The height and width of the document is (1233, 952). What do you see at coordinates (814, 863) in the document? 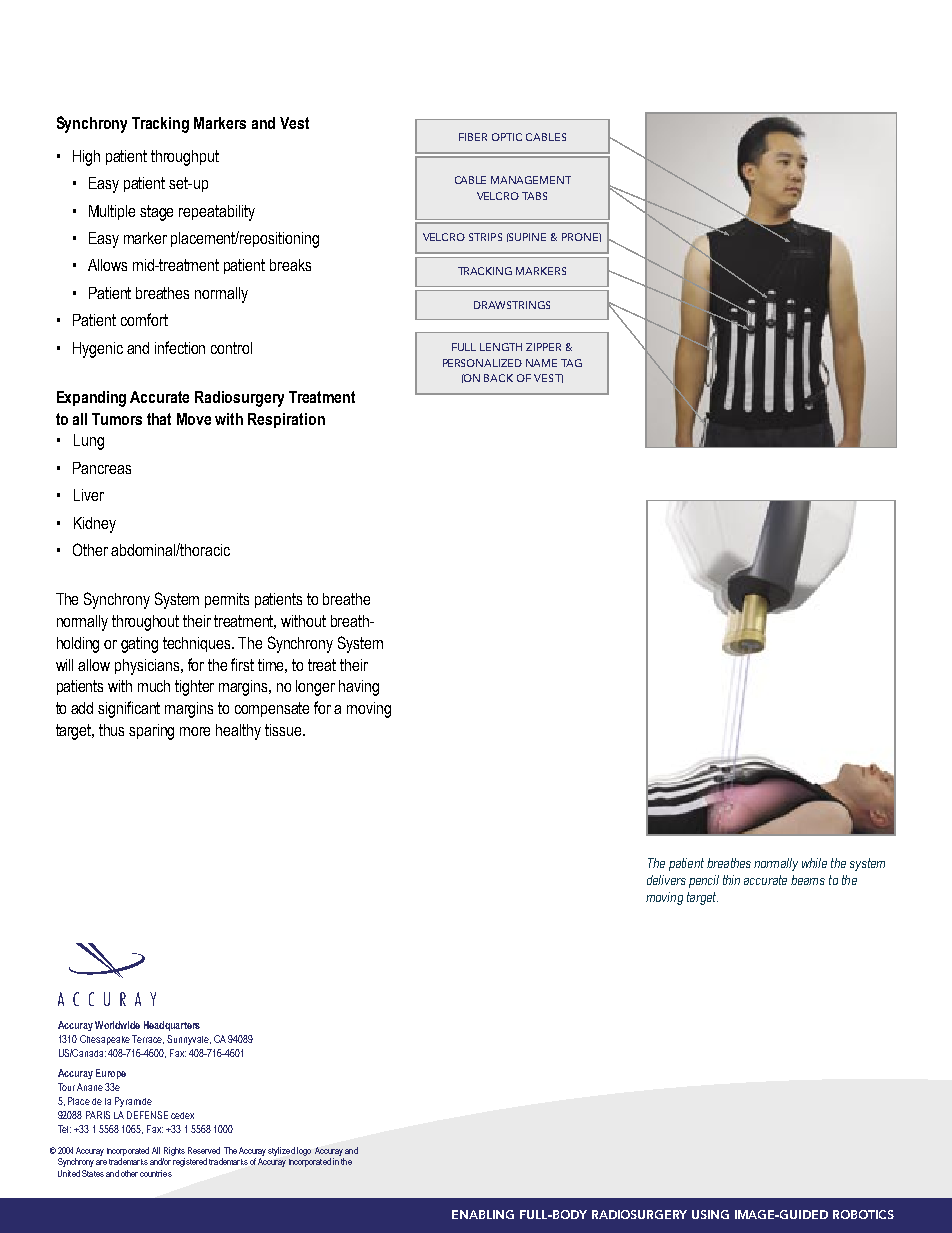
I see `while` at bounding box center [814, 863].
